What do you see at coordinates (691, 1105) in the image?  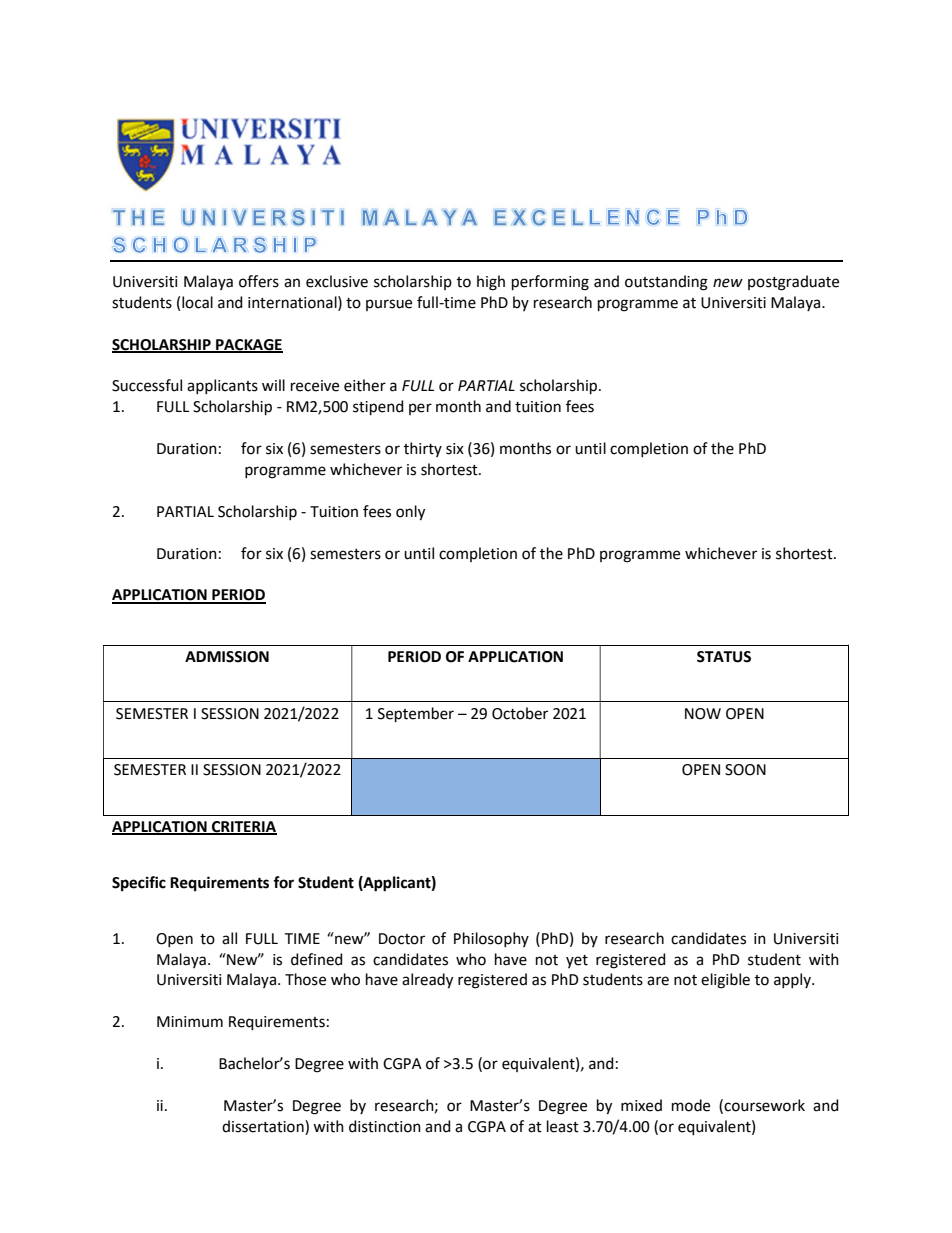 I see `mode` at bounding box center [691, 1105].
